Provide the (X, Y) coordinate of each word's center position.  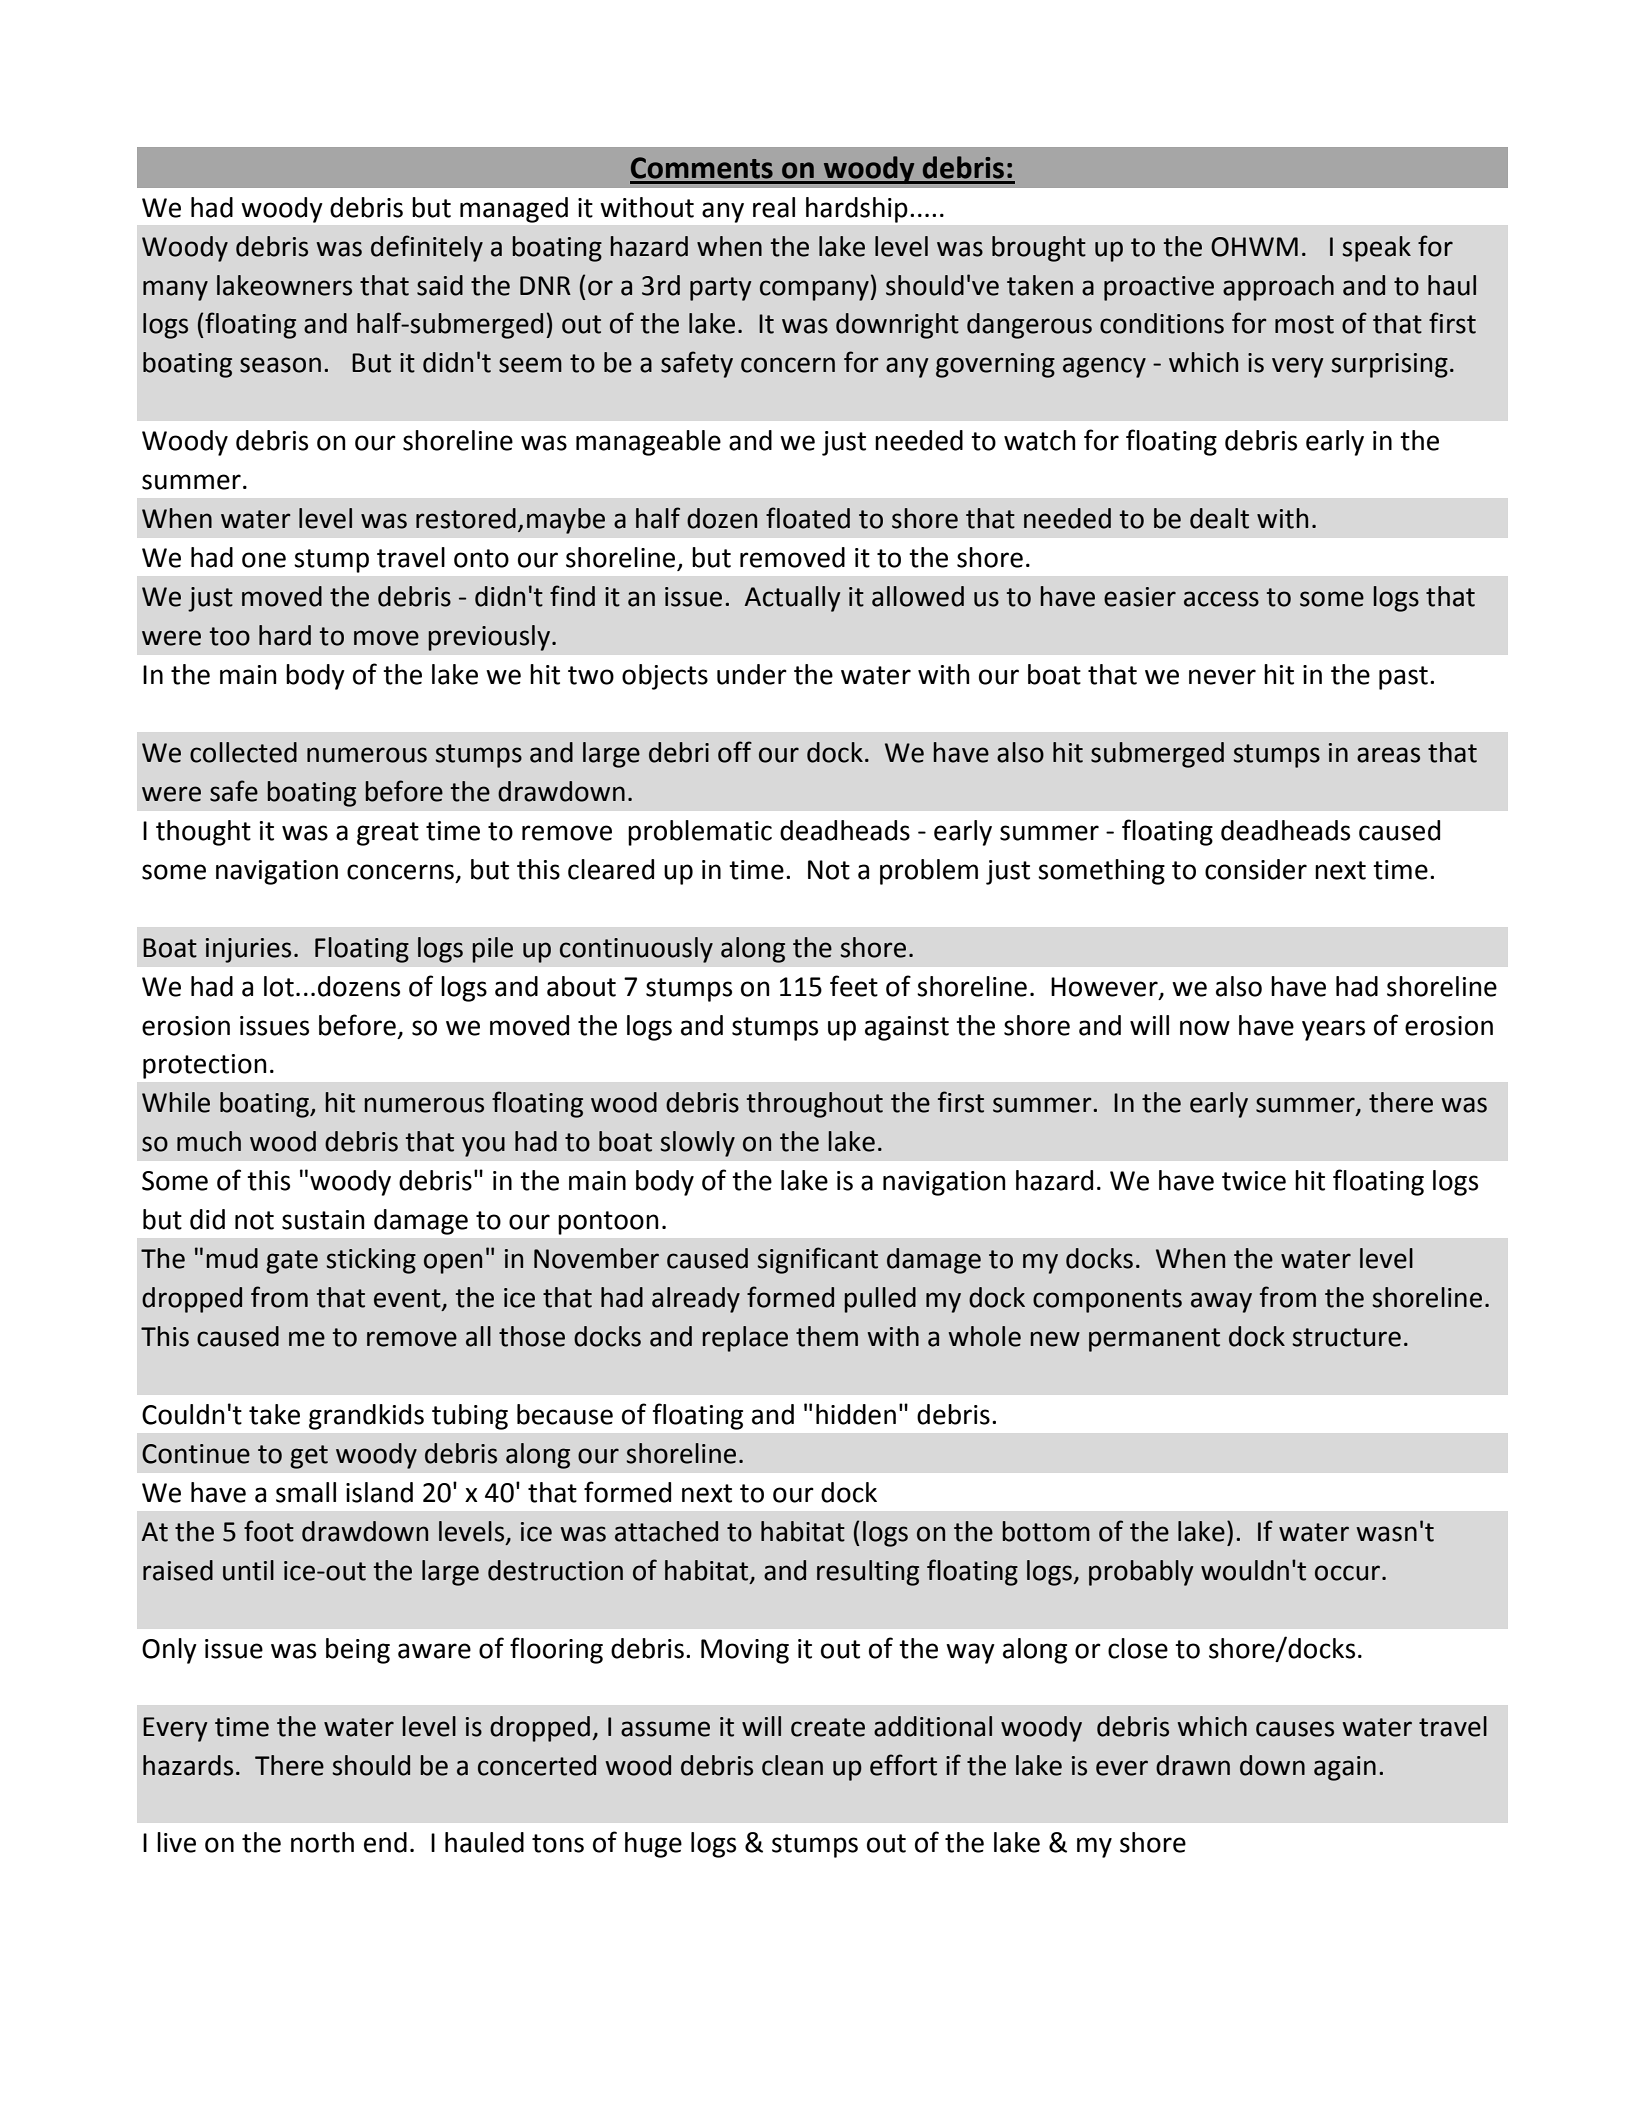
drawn (1193, 1765)
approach (1278, 288)
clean (792, 1765)
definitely (427, 248)
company (815, 290)
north (322, 1842)
